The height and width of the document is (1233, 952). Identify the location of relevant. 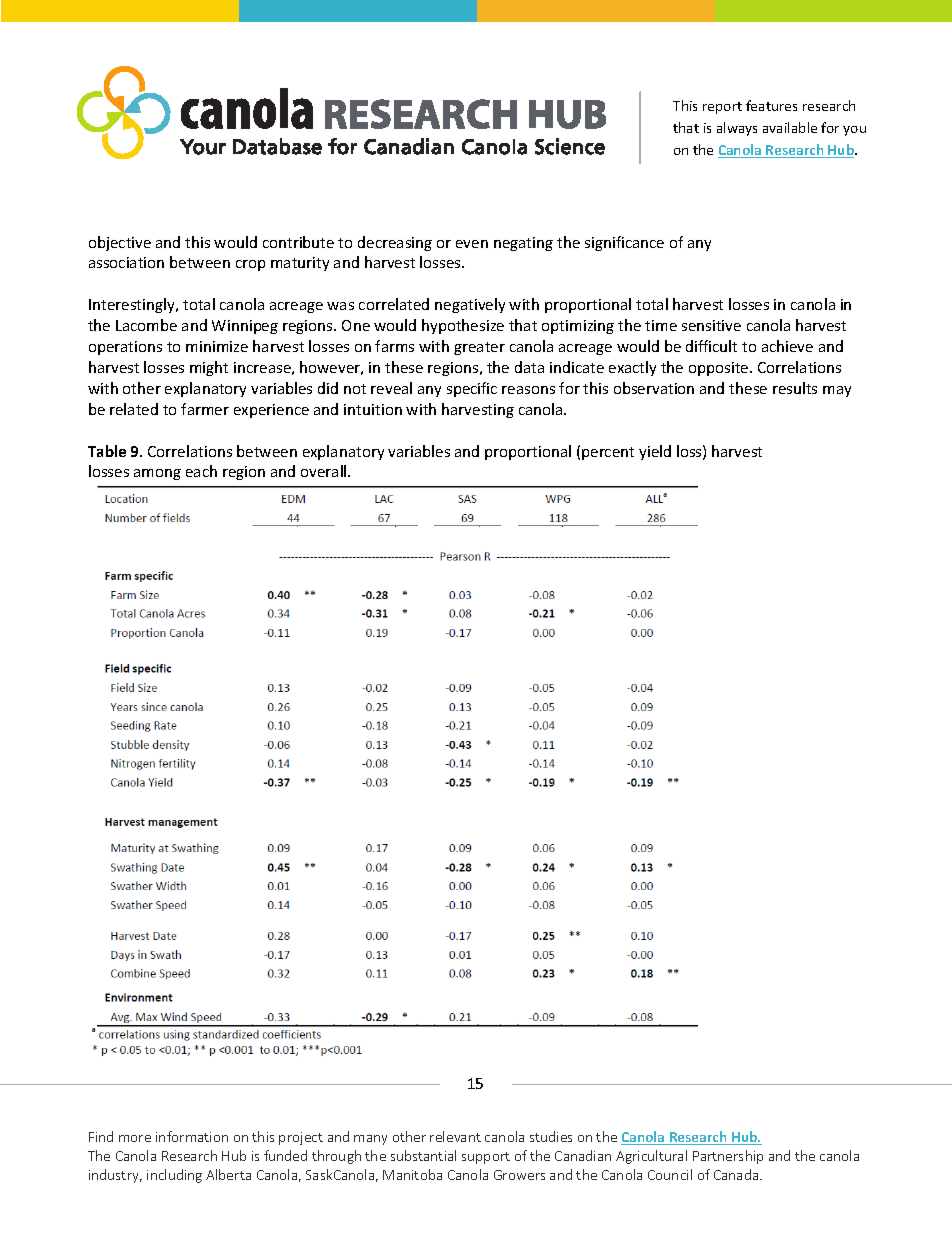
(455, 1136).
